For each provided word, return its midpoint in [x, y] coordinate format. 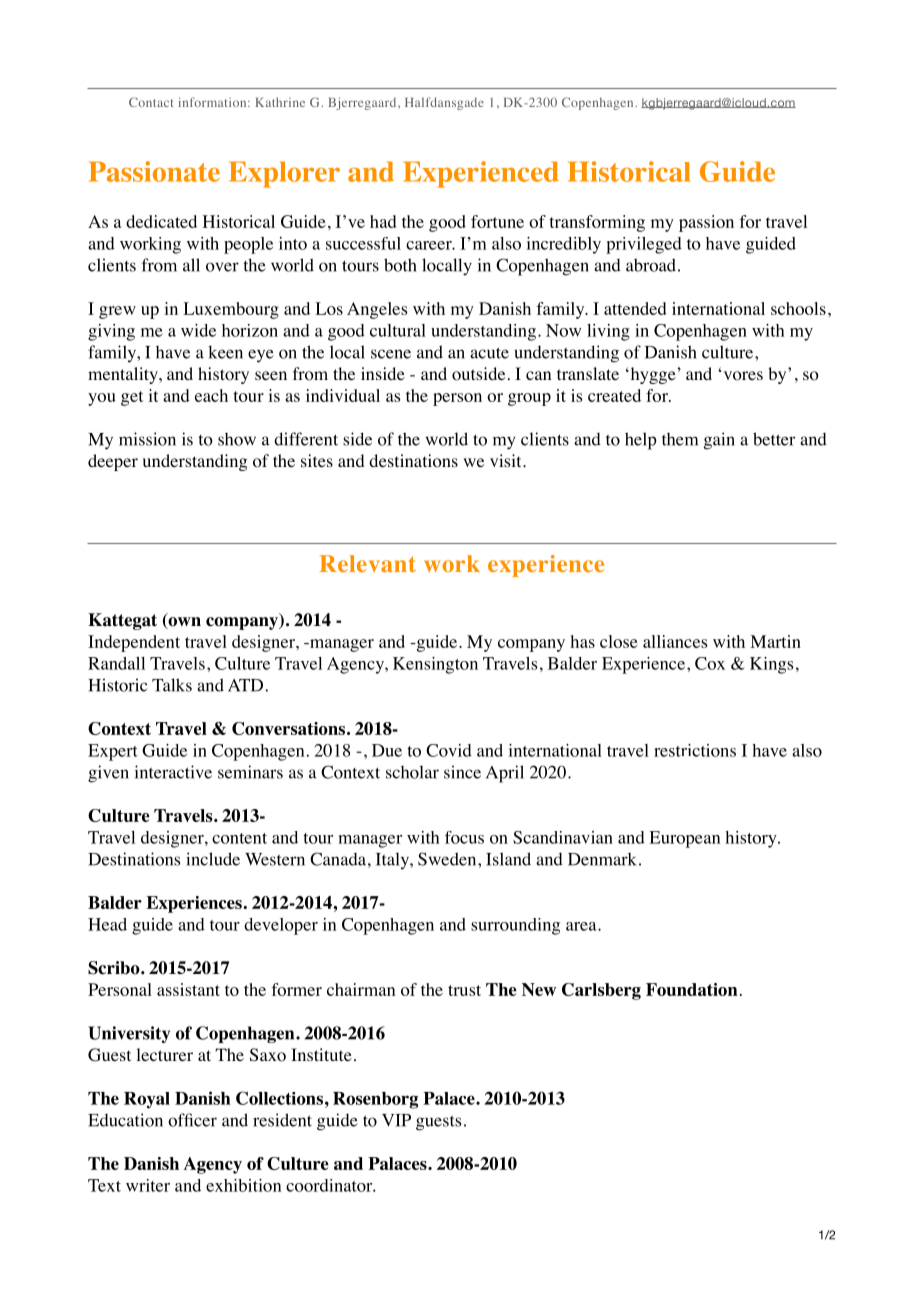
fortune [497, 221]
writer [148, 1185]
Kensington [435, 665]
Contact [151, 102]
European [684, 839]
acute [489, 353]
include [213, 859]
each [211, 395]
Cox [710, 663]
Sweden [448, 859]
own [183, 623]
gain [719, 441]
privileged [644, 245]
